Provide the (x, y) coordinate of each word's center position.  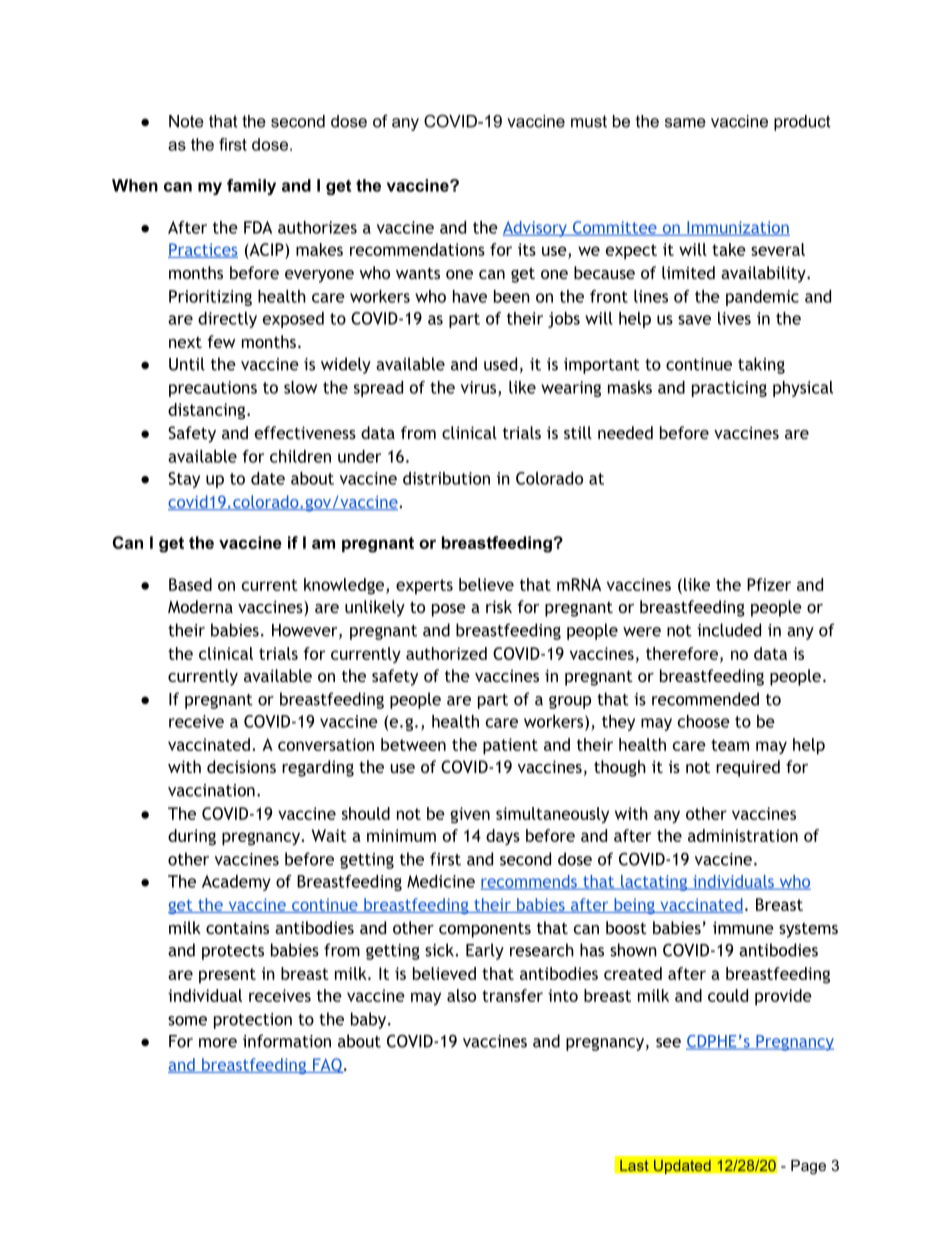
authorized (446, 653)
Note (186, 121)
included (729, 630)
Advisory (536, 229)
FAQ (328, 1065)
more (218, 1043)
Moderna (200, 606)
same (685, 123)
